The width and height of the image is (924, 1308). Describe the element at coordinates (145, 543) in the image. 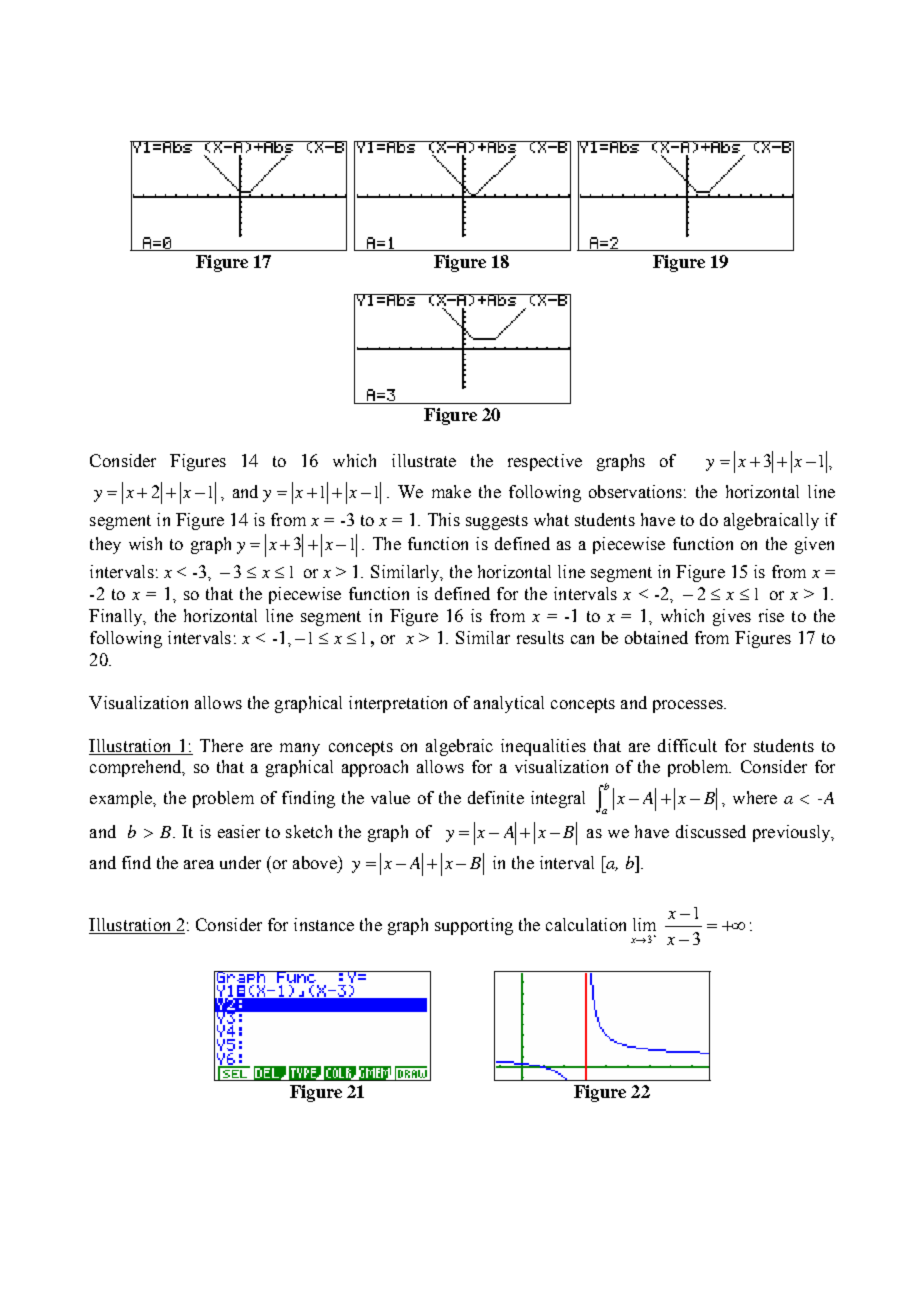

I see `wish` at that location.
